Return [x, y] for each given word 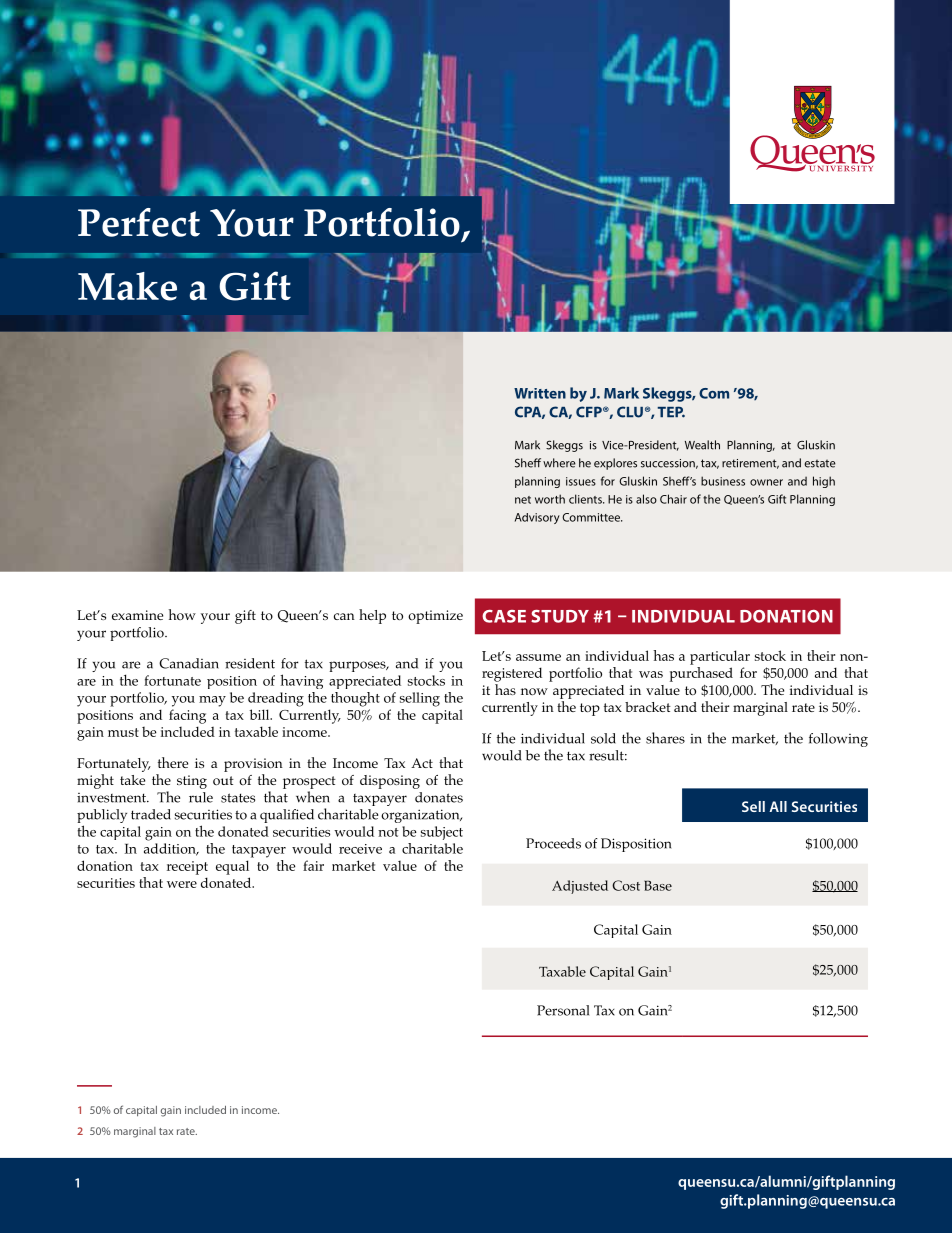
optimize [435, 617]
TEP [671, 412]
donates [439, 797]
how [182, 614]
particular [720, 657]
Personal [563, 1010]
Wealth [702, 445]
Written [540, 393]
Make [127, 286]
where [559, 463]
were [182, 884]
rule [201, 797]
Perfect [139, 222]
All [778, 806]
